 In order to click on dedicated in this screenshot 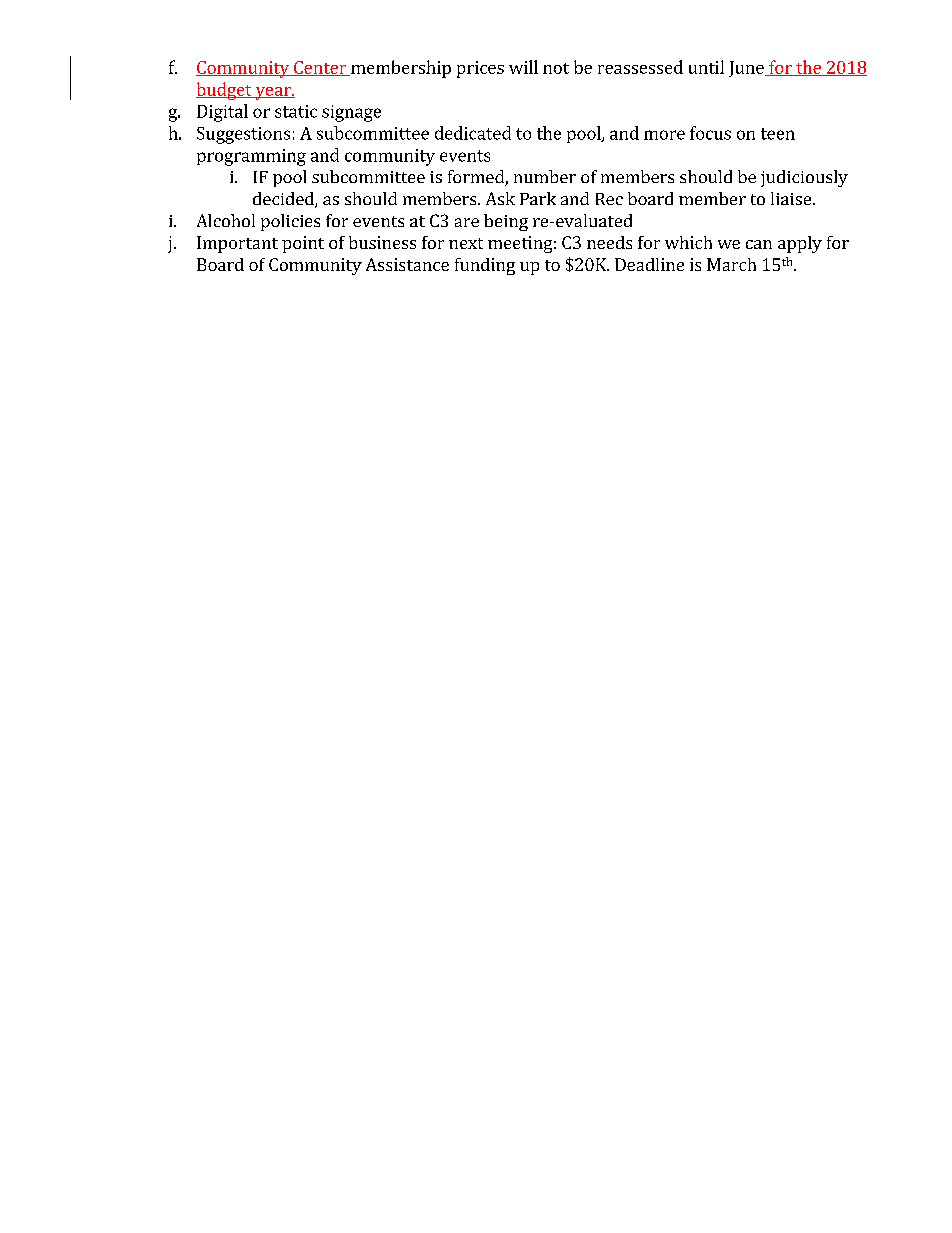, I will do `click(473, 133)`.
